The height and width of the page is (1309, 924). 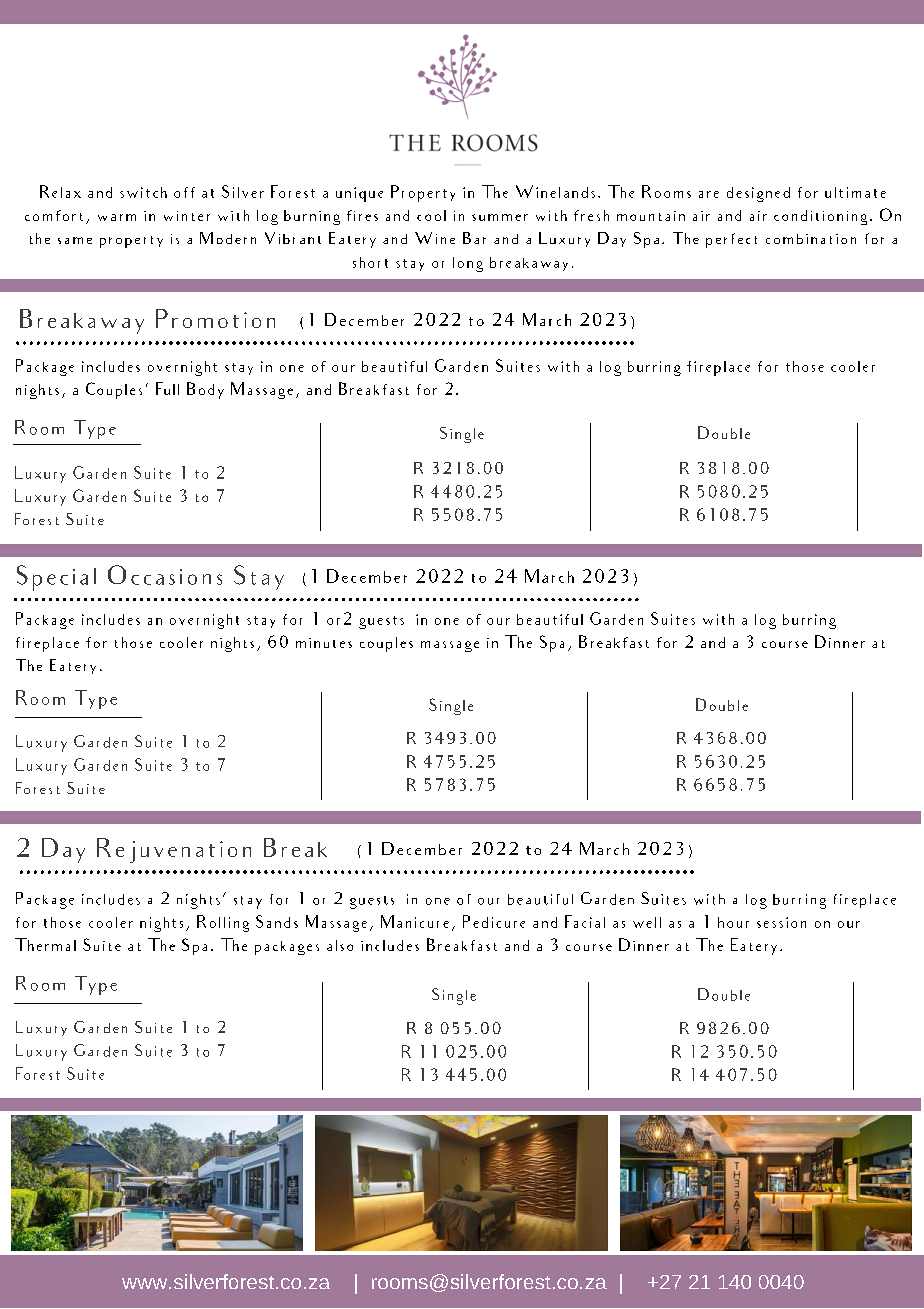 I want to click on minutes, so click(x=324, y=643).
